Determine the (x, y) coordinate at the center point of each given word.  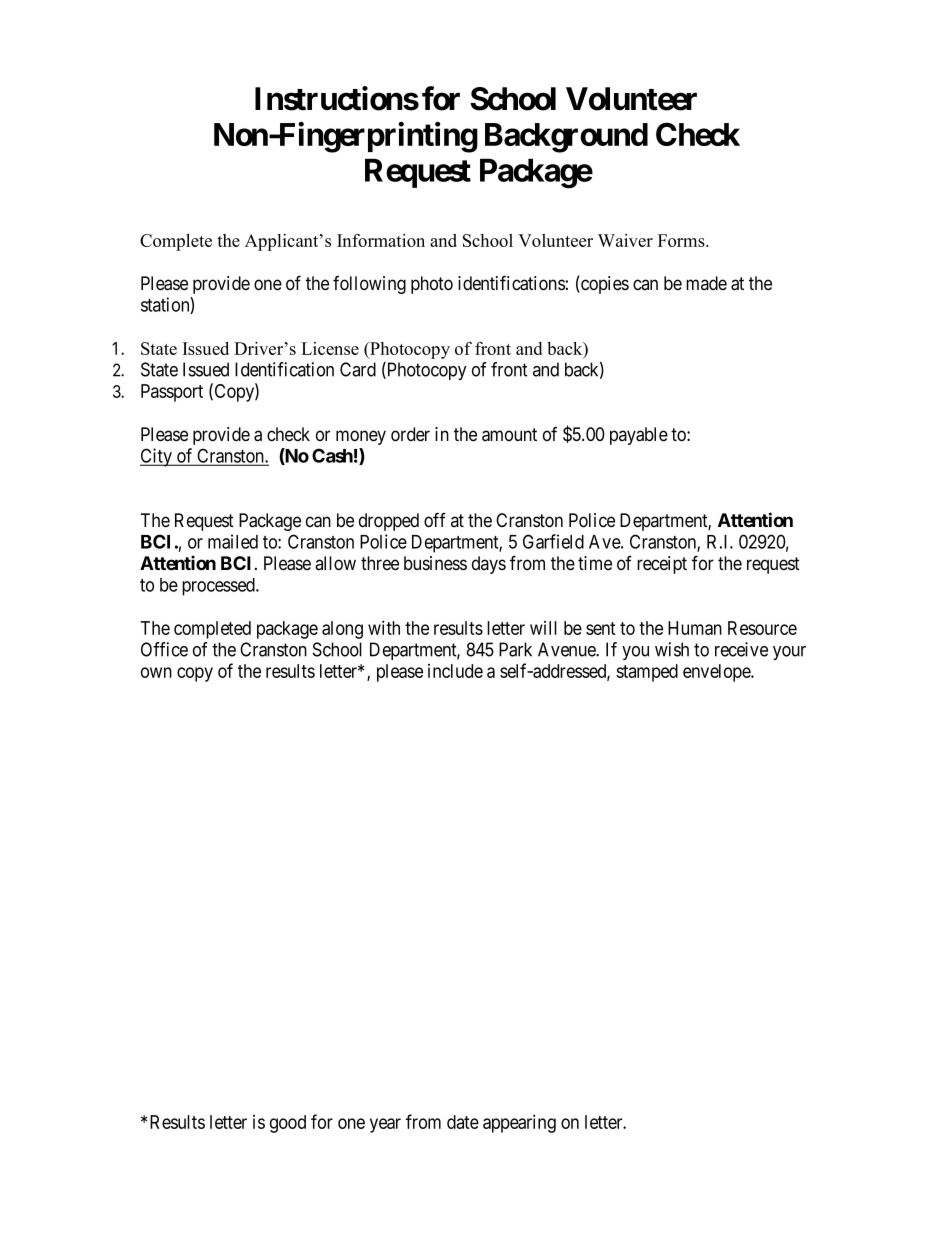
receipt (662, 565)
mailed (233, 541)
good (288, 1124)
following (369, 284)
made (706, 283)
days (489, 565)
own (156, 672)
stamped (647, 673)
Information (381, 240)
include (455, 671)
